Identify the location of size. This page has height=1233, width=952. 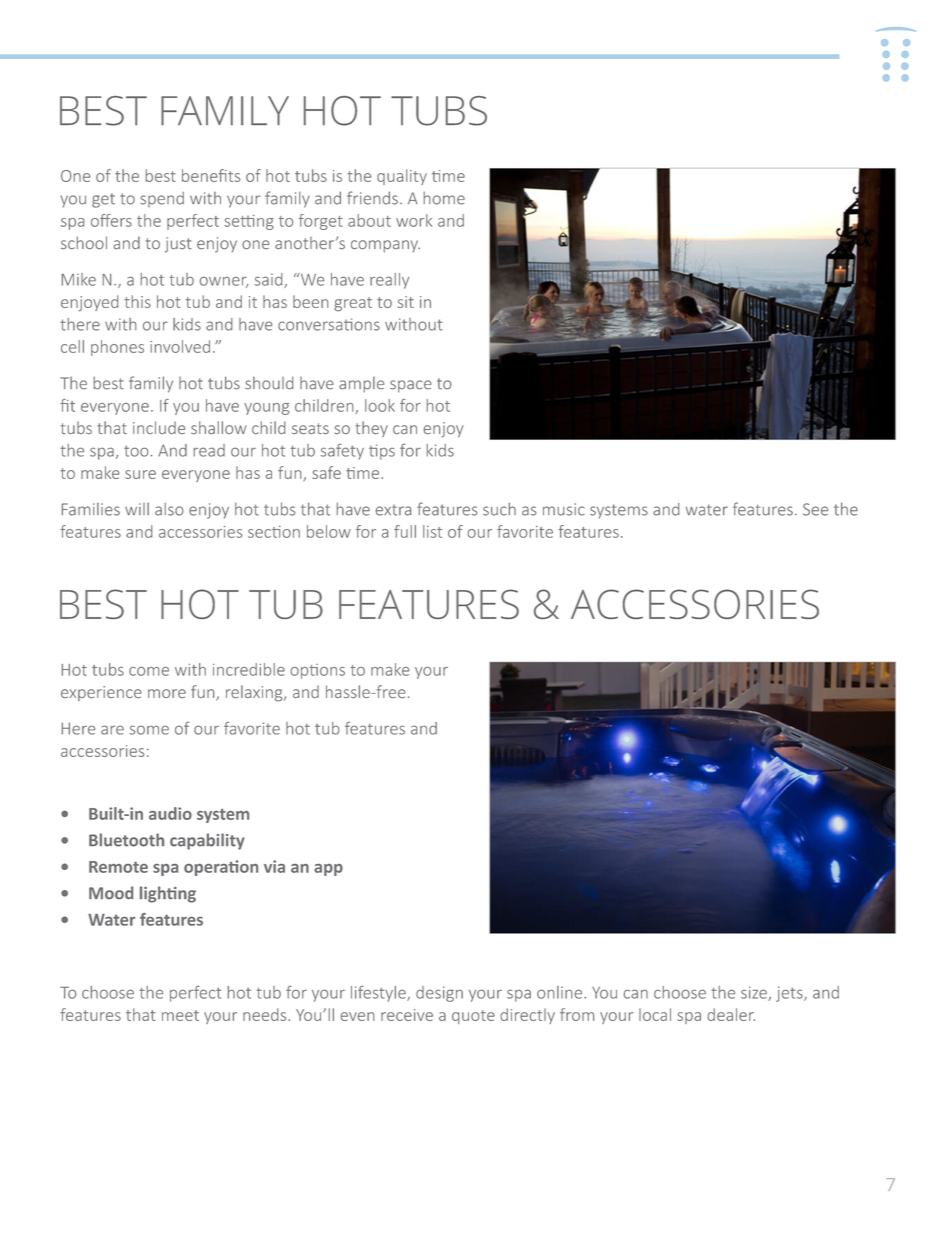
(755, 993).
